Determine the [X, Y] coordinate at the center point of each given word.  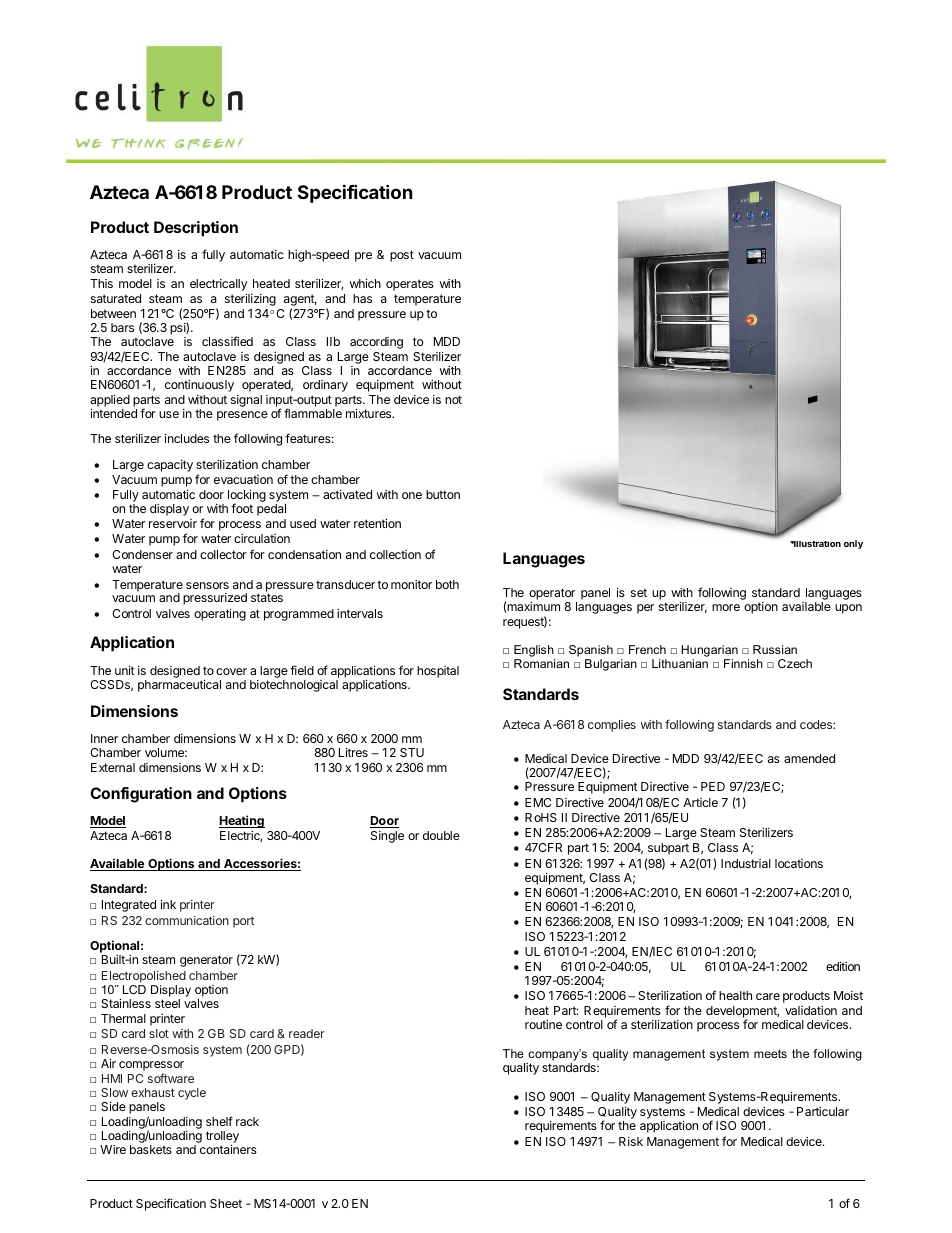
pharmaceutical [179, 686]
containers [228, 1149]
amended [809, 758]
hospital [438, 672]
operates [410, 285]
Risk [631, 1141]
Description [196, 229]
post [402, 256]
